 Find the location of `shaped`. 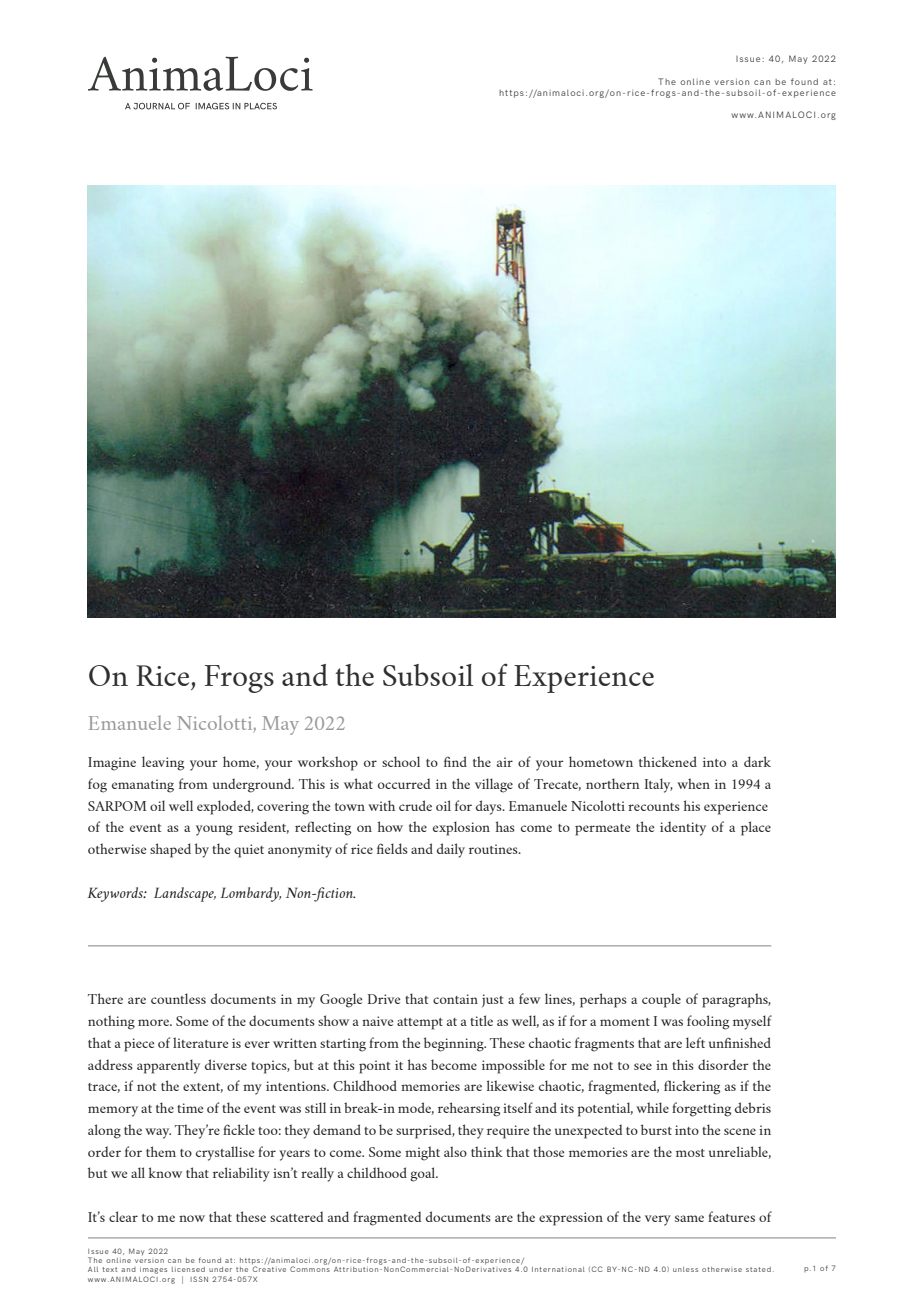

shaped is located at coordinates (170, 850).
